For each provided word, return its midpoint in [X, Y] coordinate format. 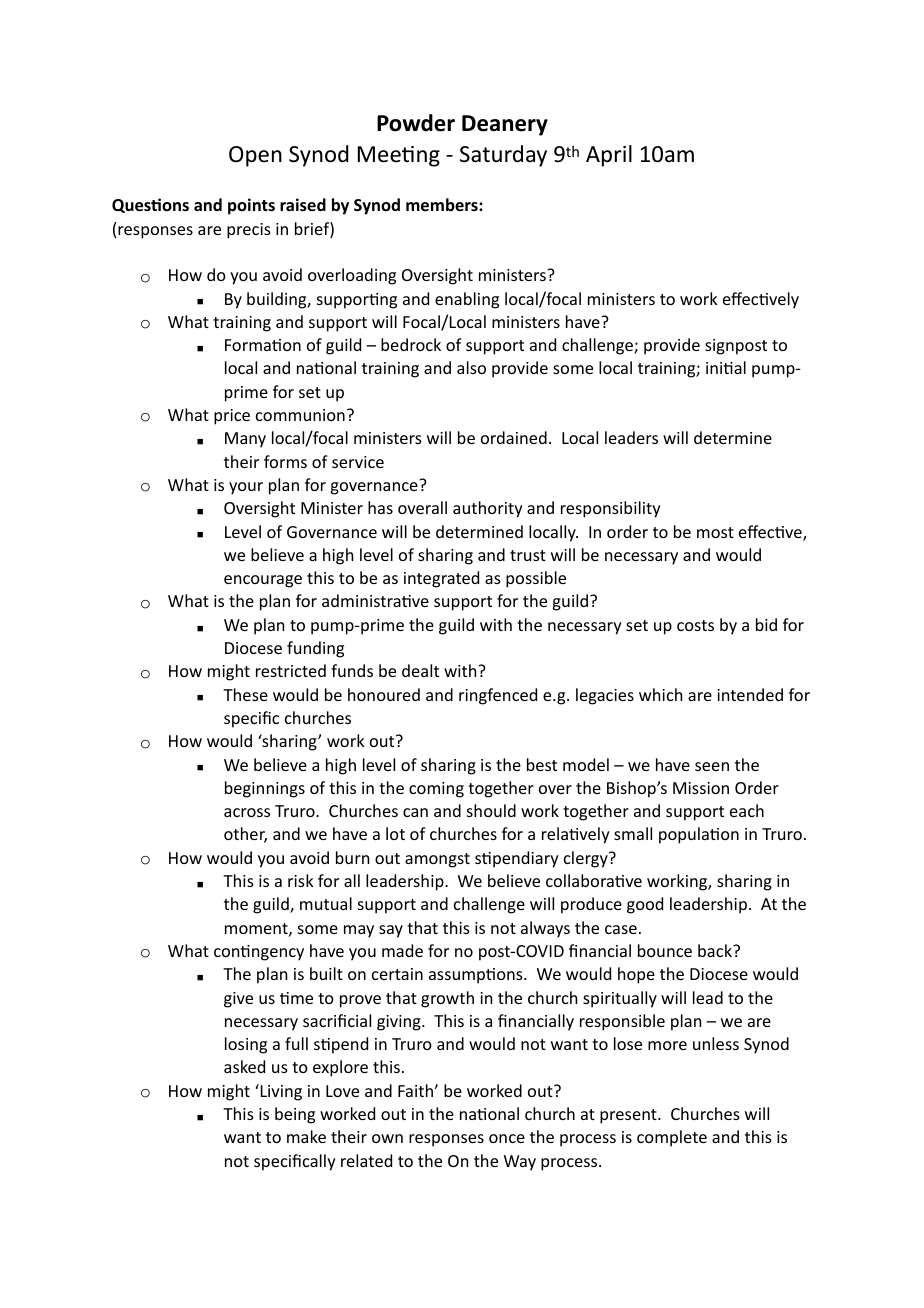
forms [285, 461]
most [715, 532]
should [491, 810]
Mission [701, 788]
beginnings [265, 789]
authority [488, 509]
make [306, 1136]
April [609, 156]
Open [255, 156]
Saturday [503, 156]
